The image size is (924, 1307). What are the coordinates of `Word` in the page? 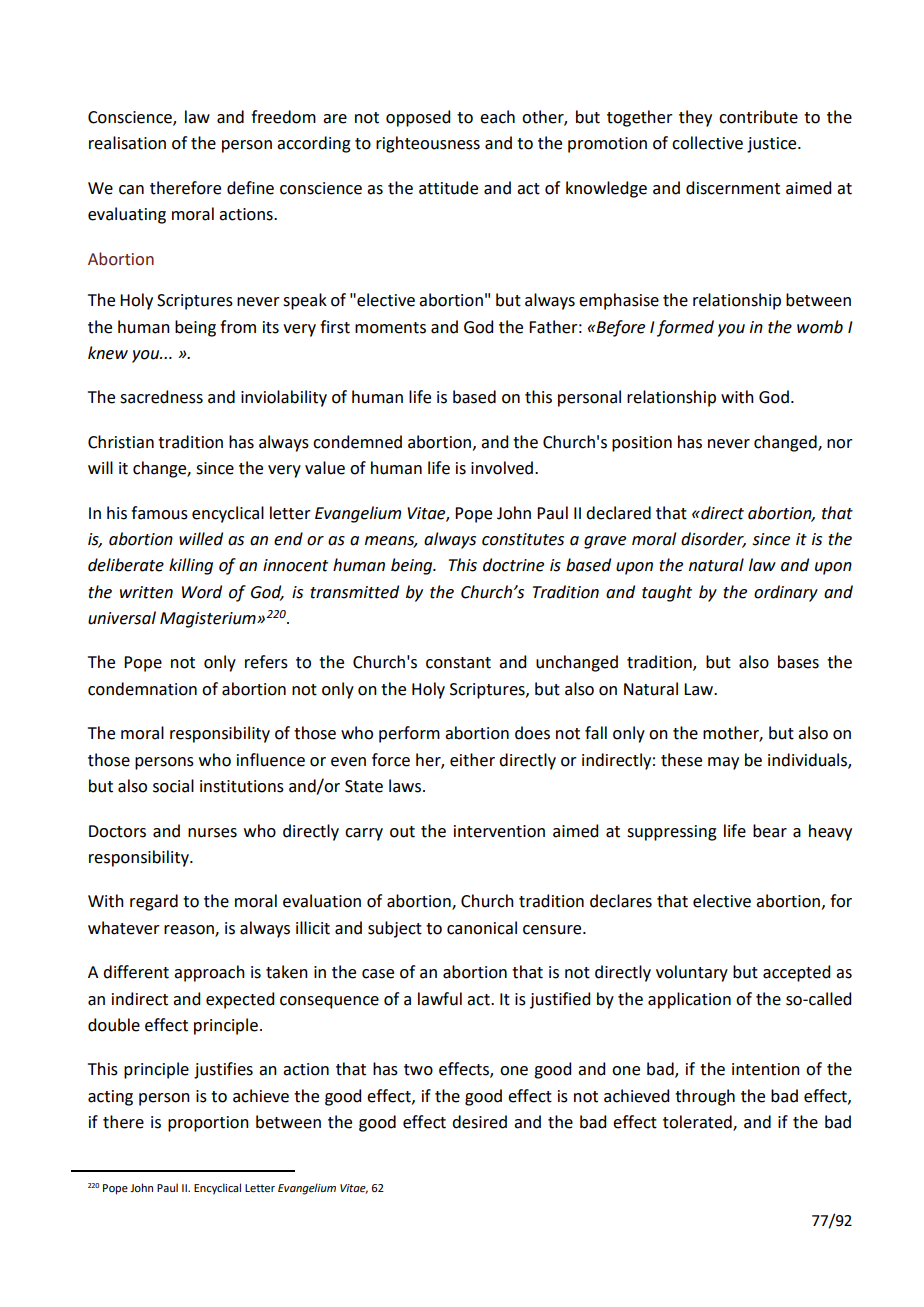 It's located at (202, 592).
